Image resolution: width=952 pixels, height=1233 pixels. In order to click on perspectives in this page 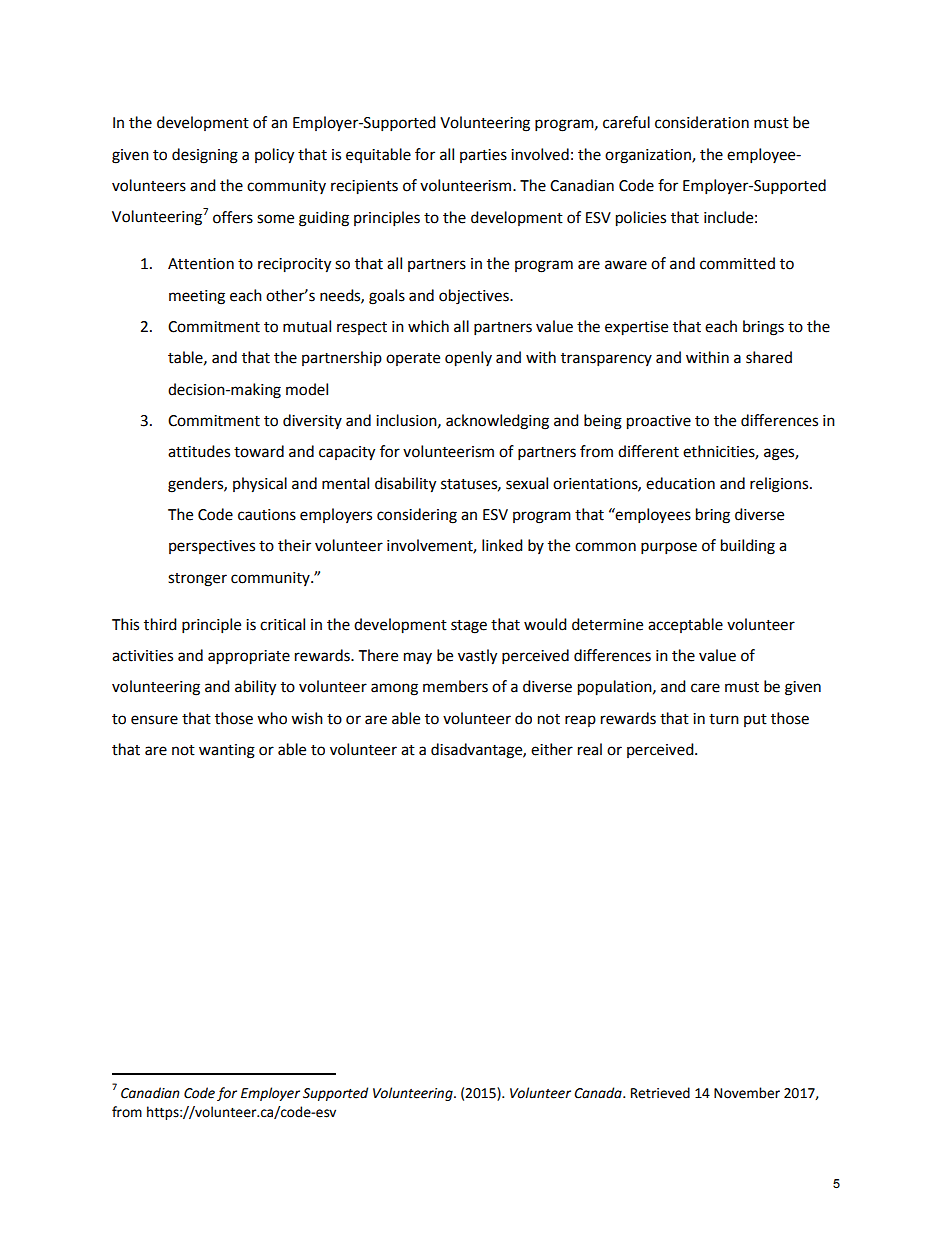, I will do `click(212, 547)`.
